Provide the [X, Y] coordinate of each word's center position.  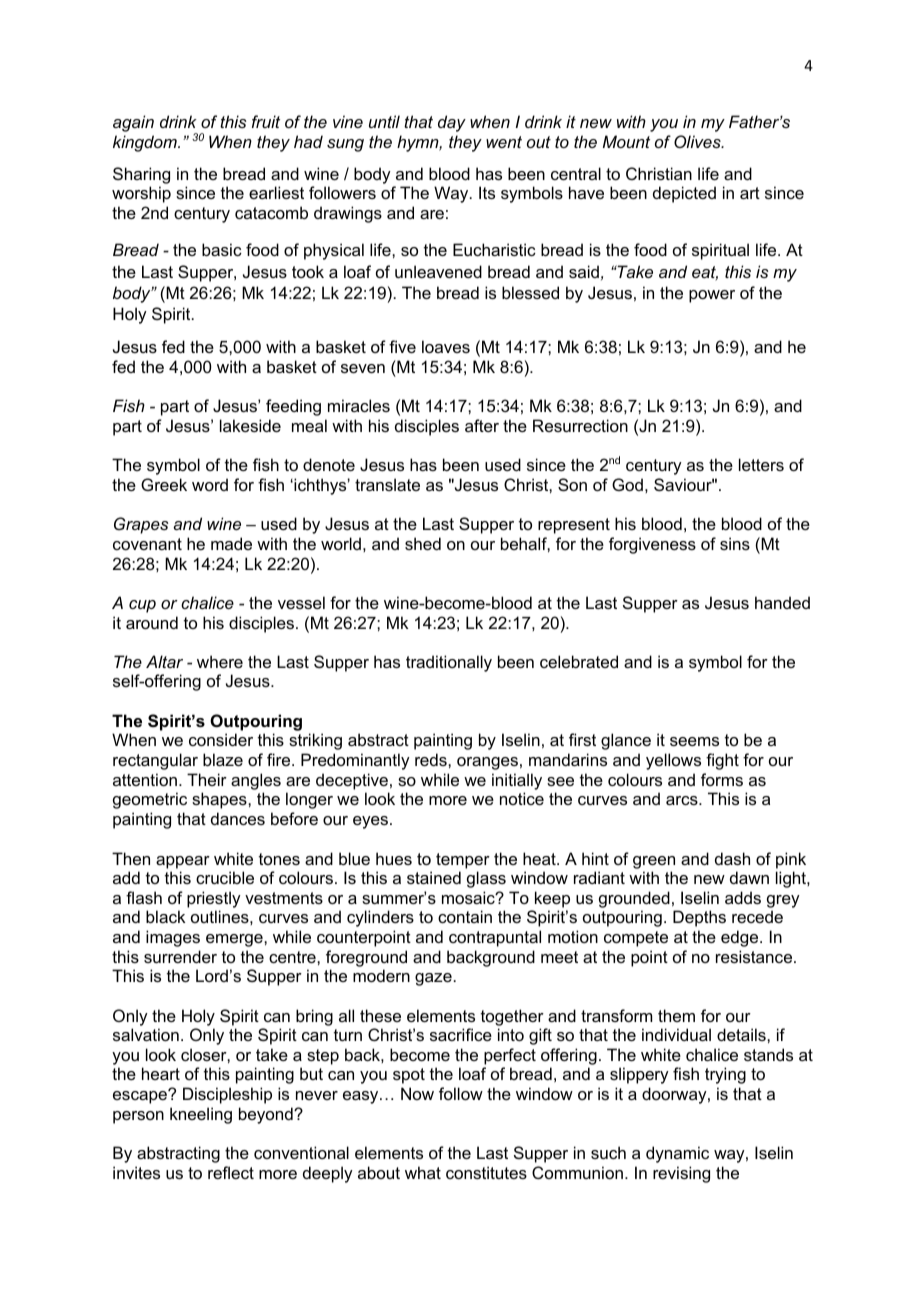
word [210, 484]
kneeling [201, 1115]
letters [761, 464]
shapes [220, 800]
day [452, 123]
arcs [683, 800]
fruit [266, 121]
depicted [684, 194]
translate [387, 484]
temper [463, 861]
